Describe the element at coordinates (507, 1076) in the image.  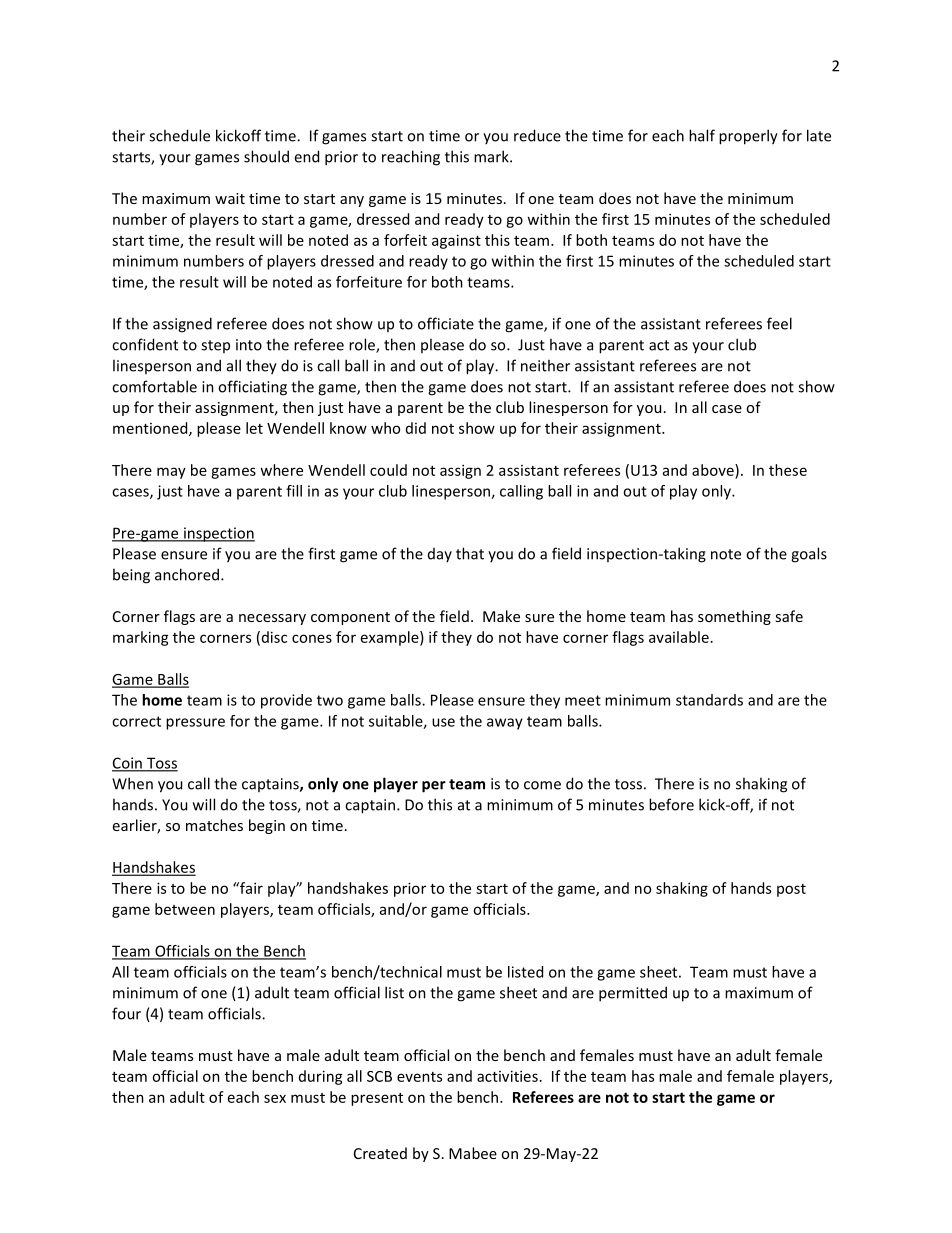
I see `activities` at that location.
